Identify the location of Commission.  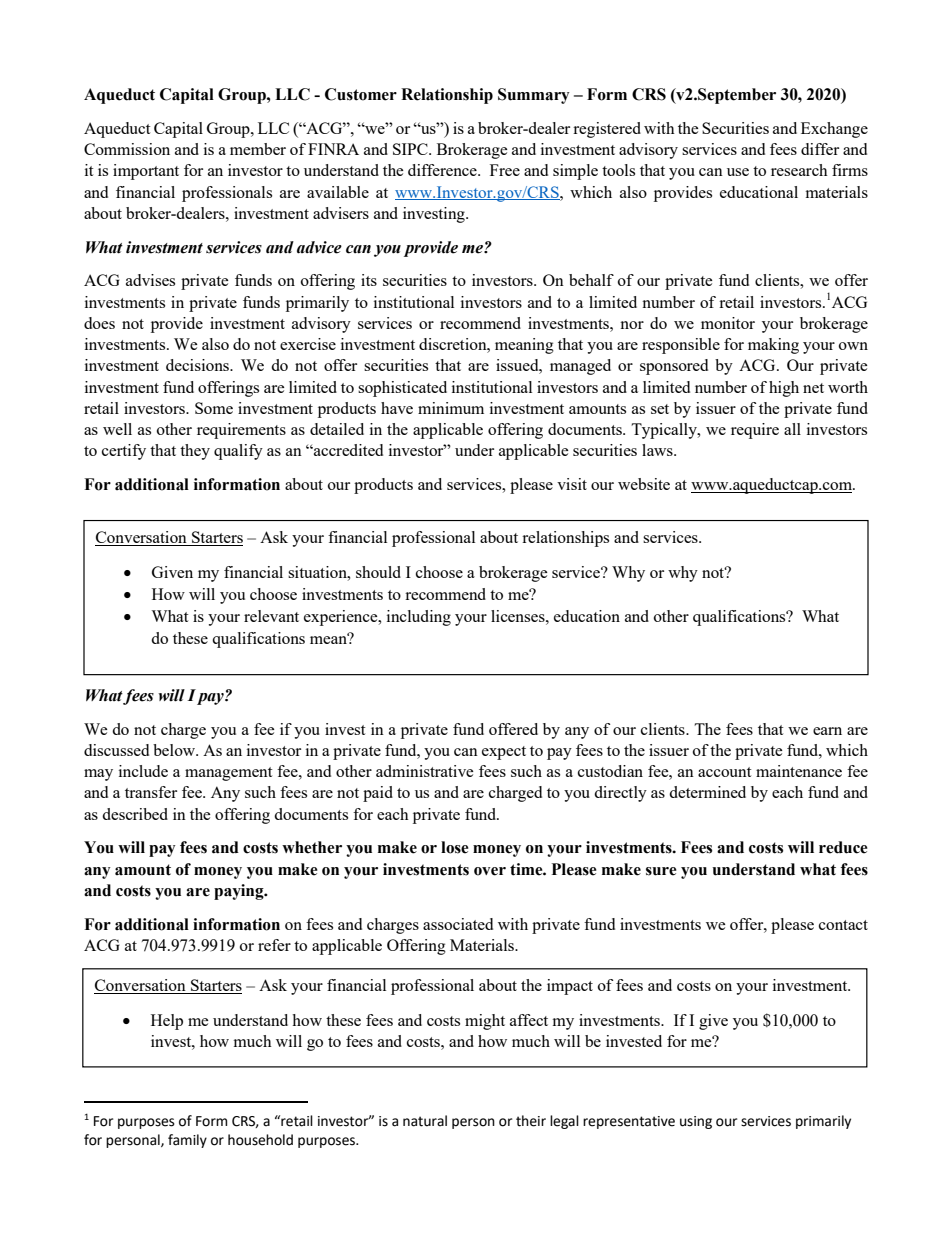
(127, 149).
